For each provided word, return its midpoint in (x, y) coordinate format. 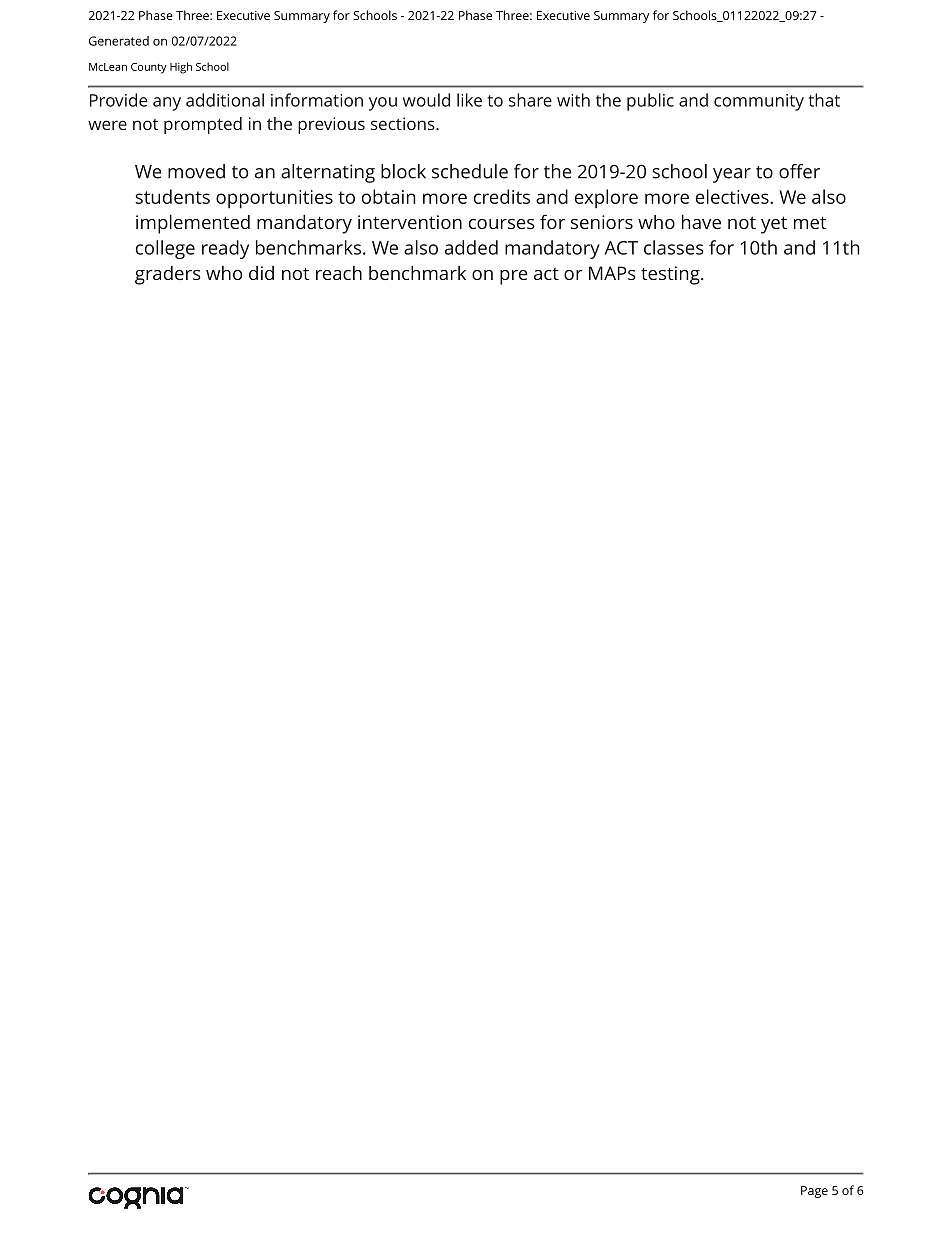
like (469, 100)
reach (339, 273)
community (759, 102)
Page (814, 1192)
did (261, 273)
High (181, 68)
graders (168, 275)
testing (671, 275)
